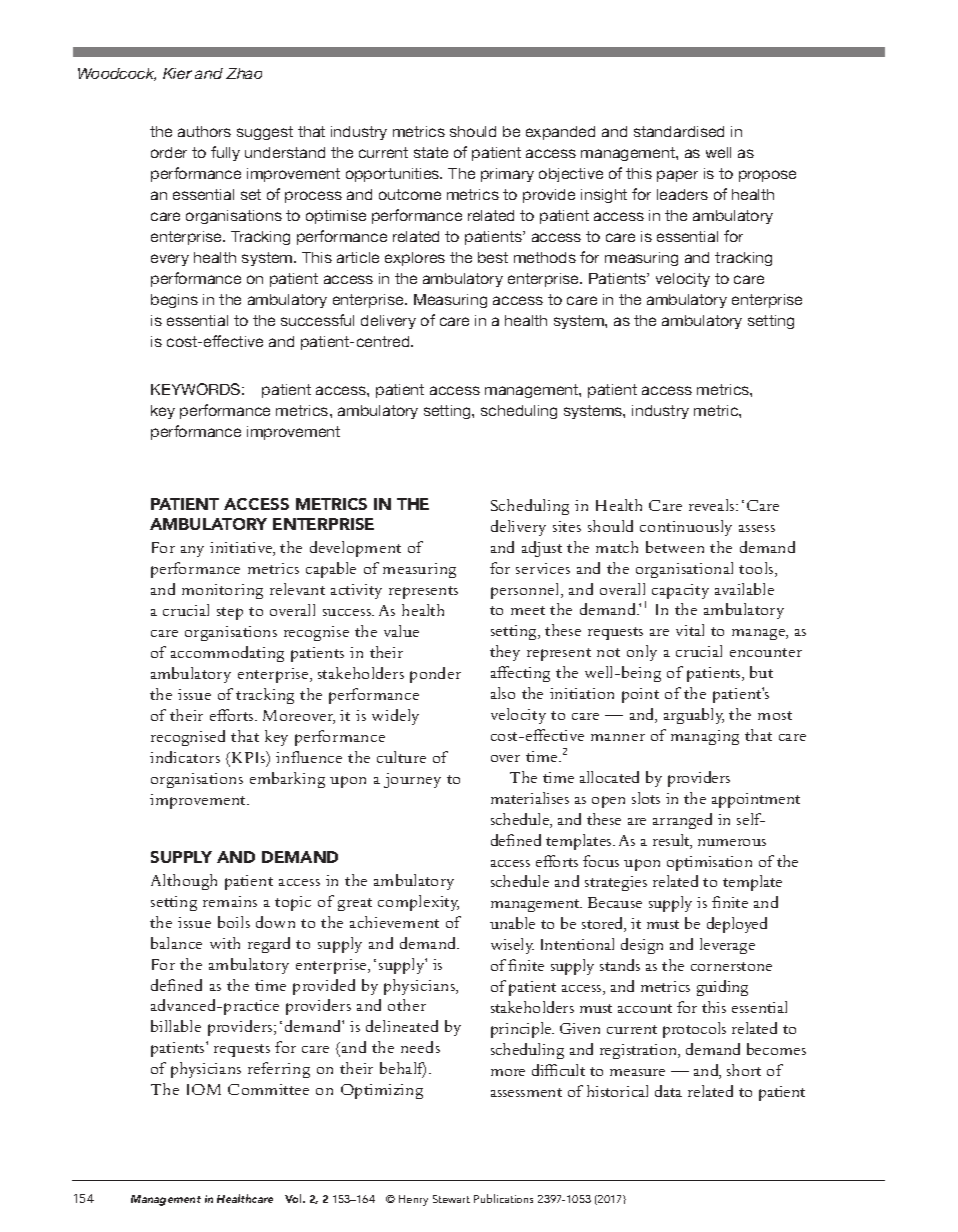  I want to click on standardised, so click(679, 131).
